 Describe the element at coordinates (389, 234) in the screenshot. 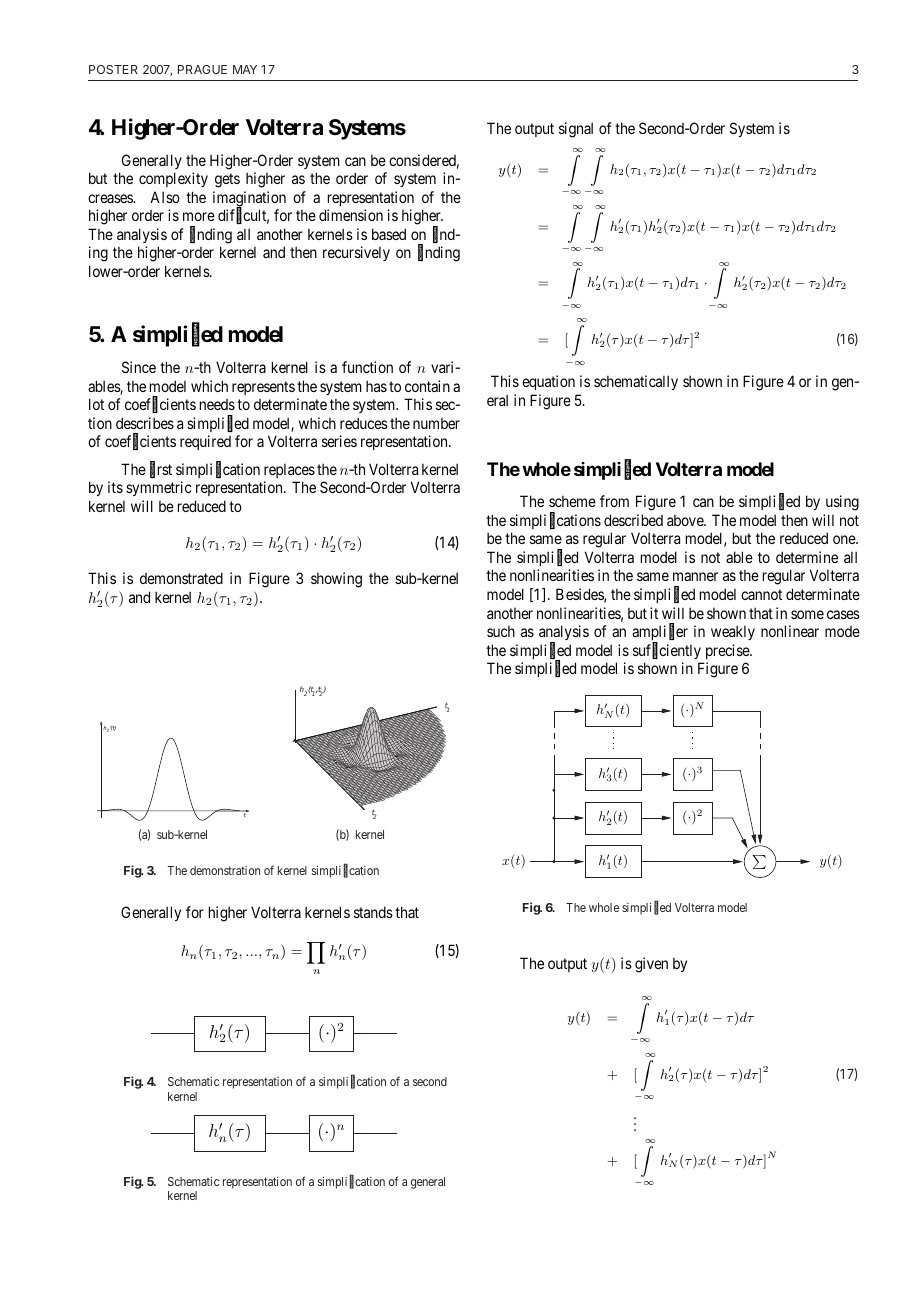

I see `based` at that location.
